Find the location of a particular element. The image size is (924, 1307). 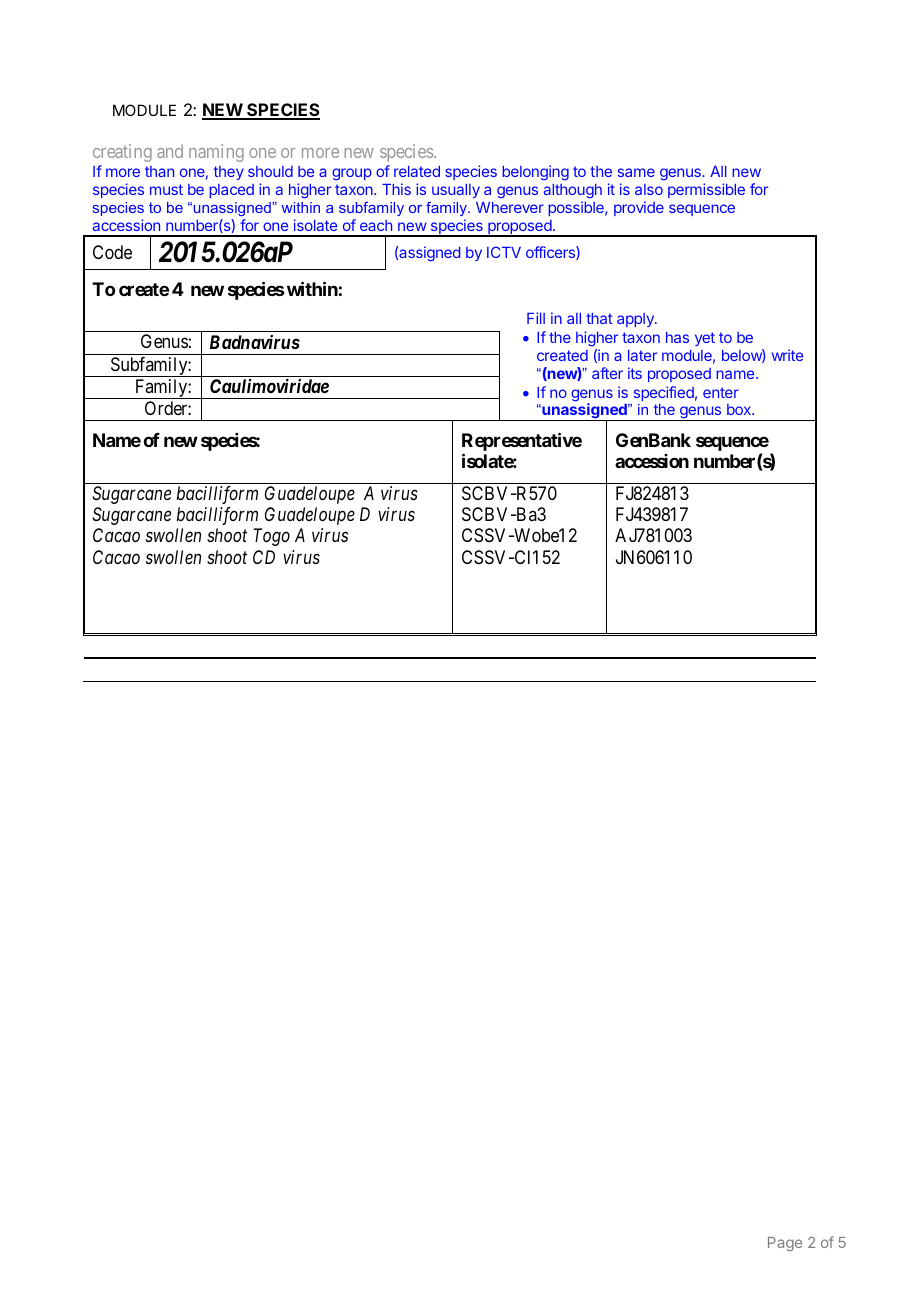

later is located at coordinates (642, 355).
